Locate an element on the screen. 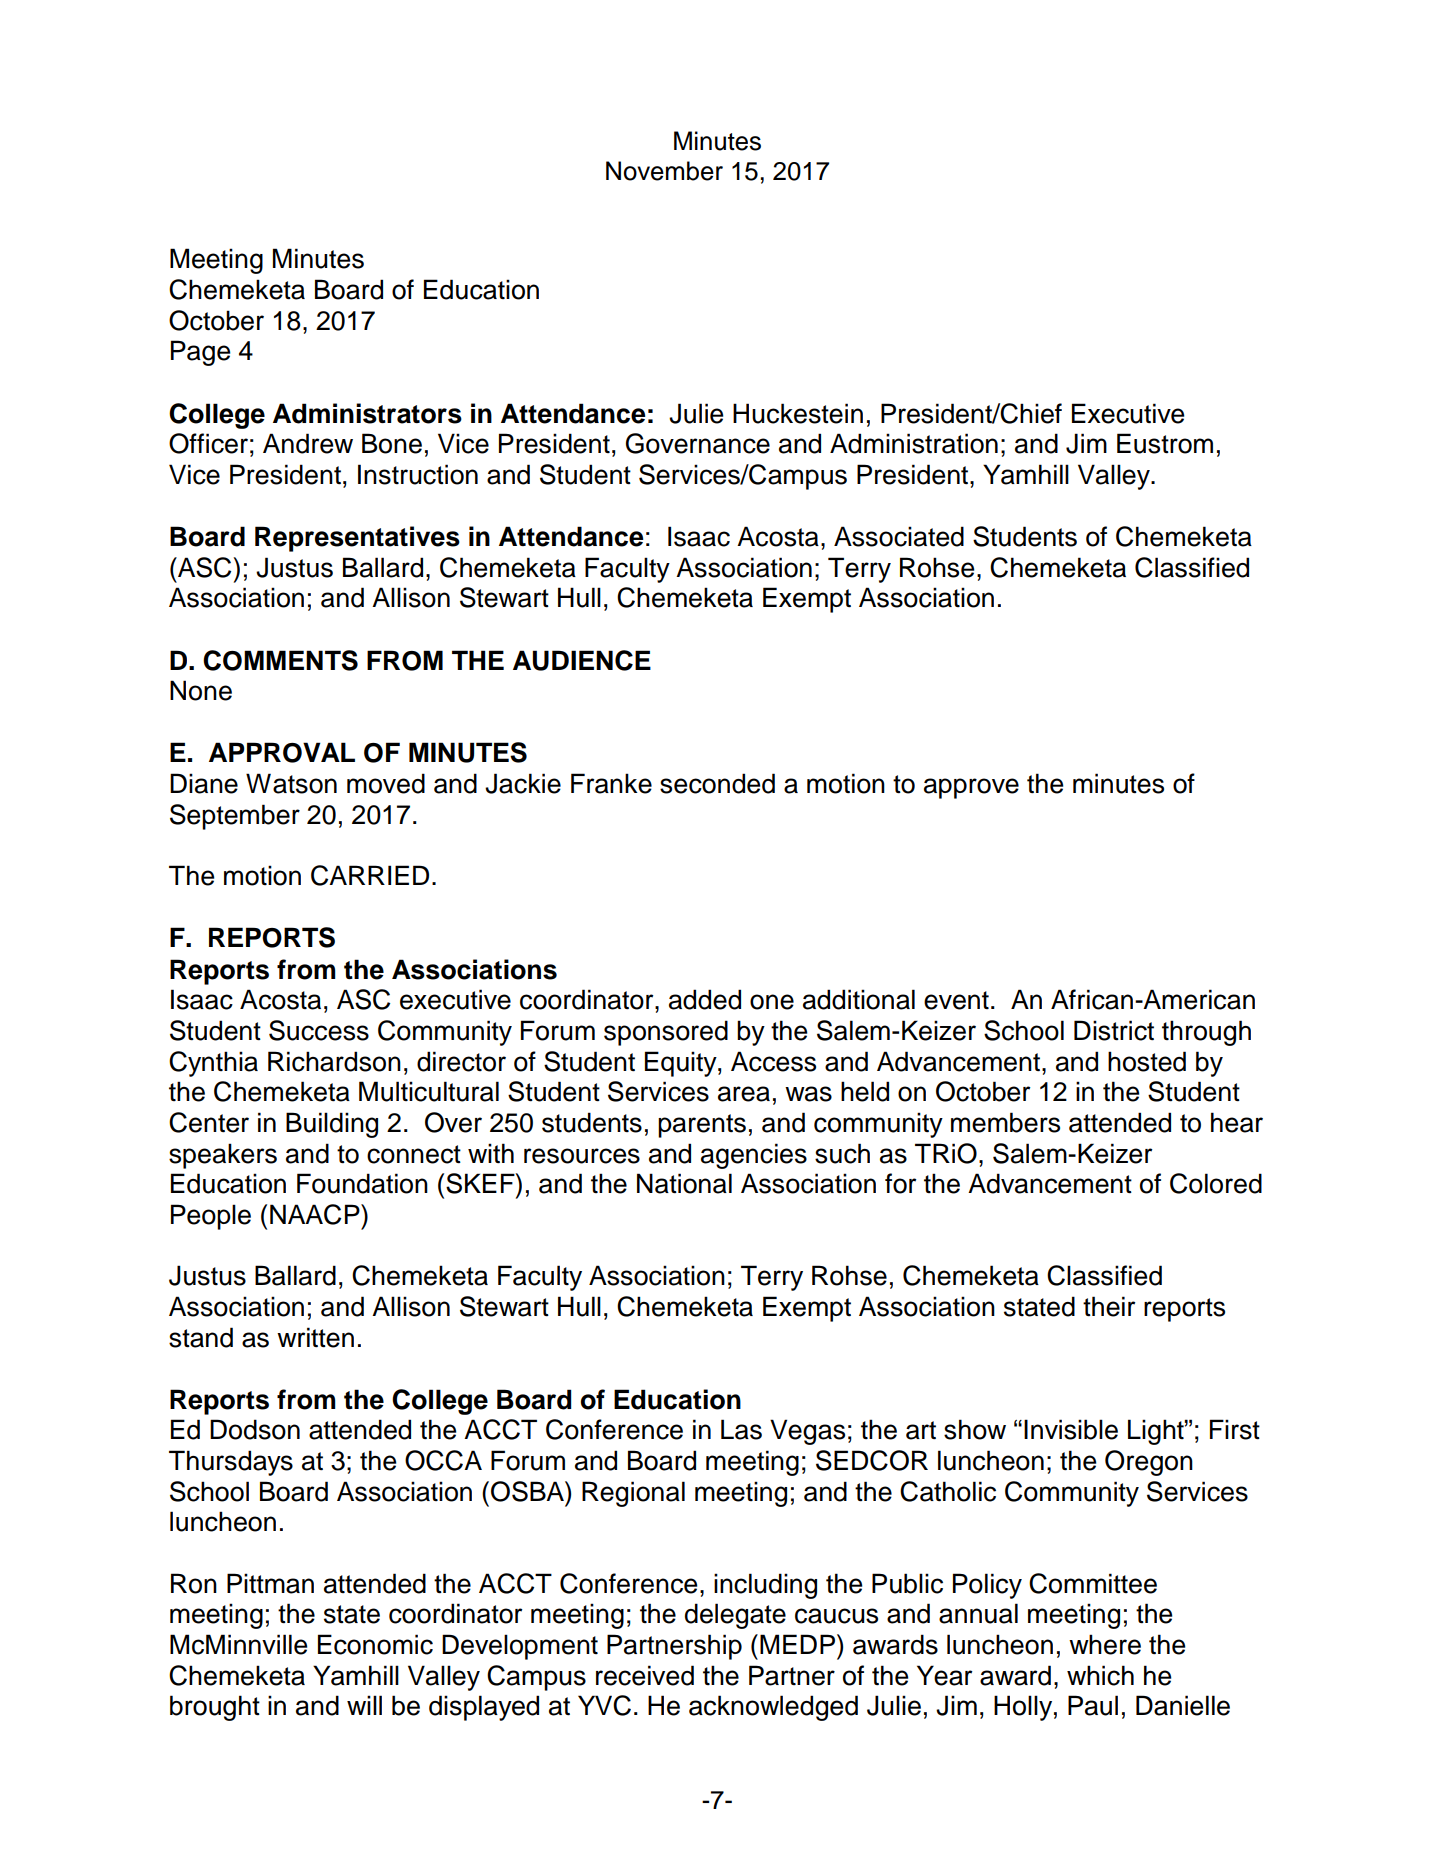 Image resolution: width=1435 pixels, height=1857 pixels. November is located at coordinates (664, 171).
